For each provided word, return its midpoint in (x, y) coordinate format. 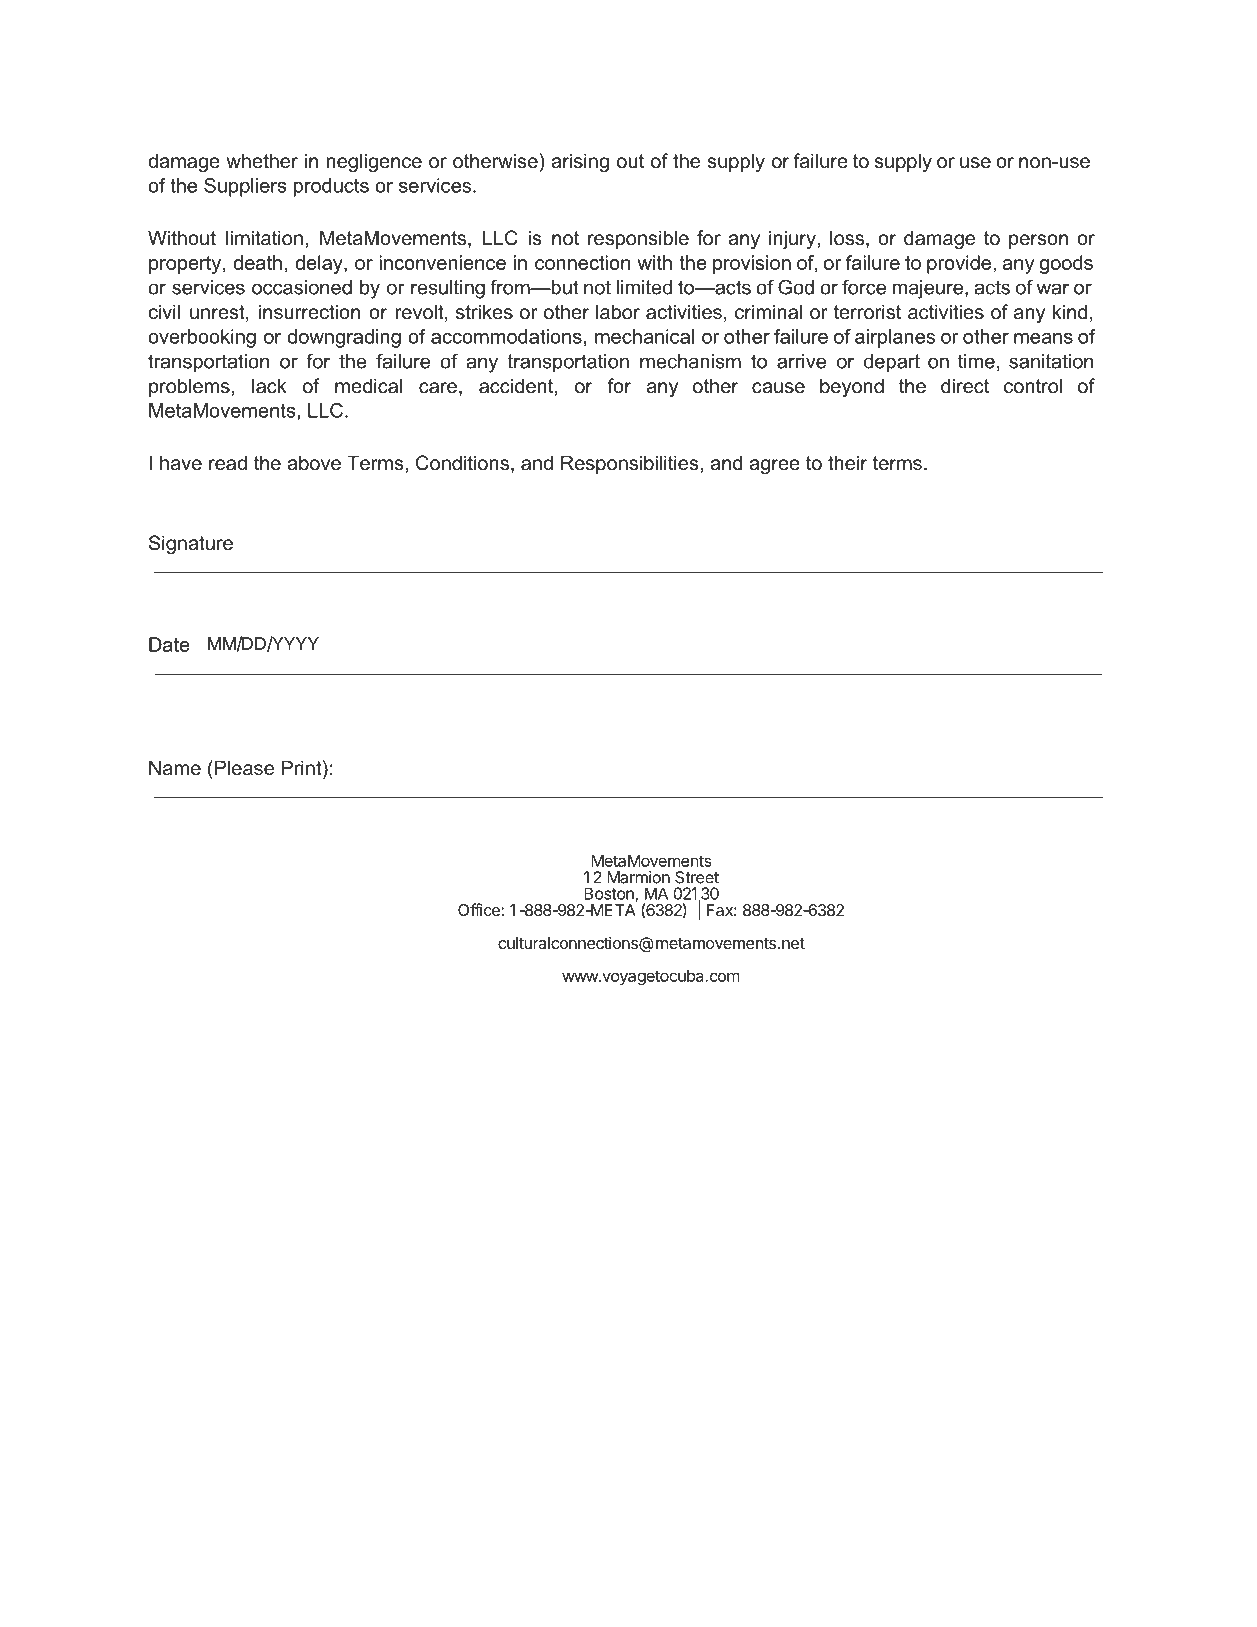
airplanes (895, 338)
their (847, 463)
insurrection (309, 312)
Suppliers (245, 187)
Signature (191, 544)
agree (774, 466)
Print (302, 769)
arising (580, 162)
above (314, 463)
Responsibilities (631, 464)
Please (244, 768)
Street (697, 877)
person (1038, 241)
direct (965, 386)
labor (618, 312)
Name (175, 768)
